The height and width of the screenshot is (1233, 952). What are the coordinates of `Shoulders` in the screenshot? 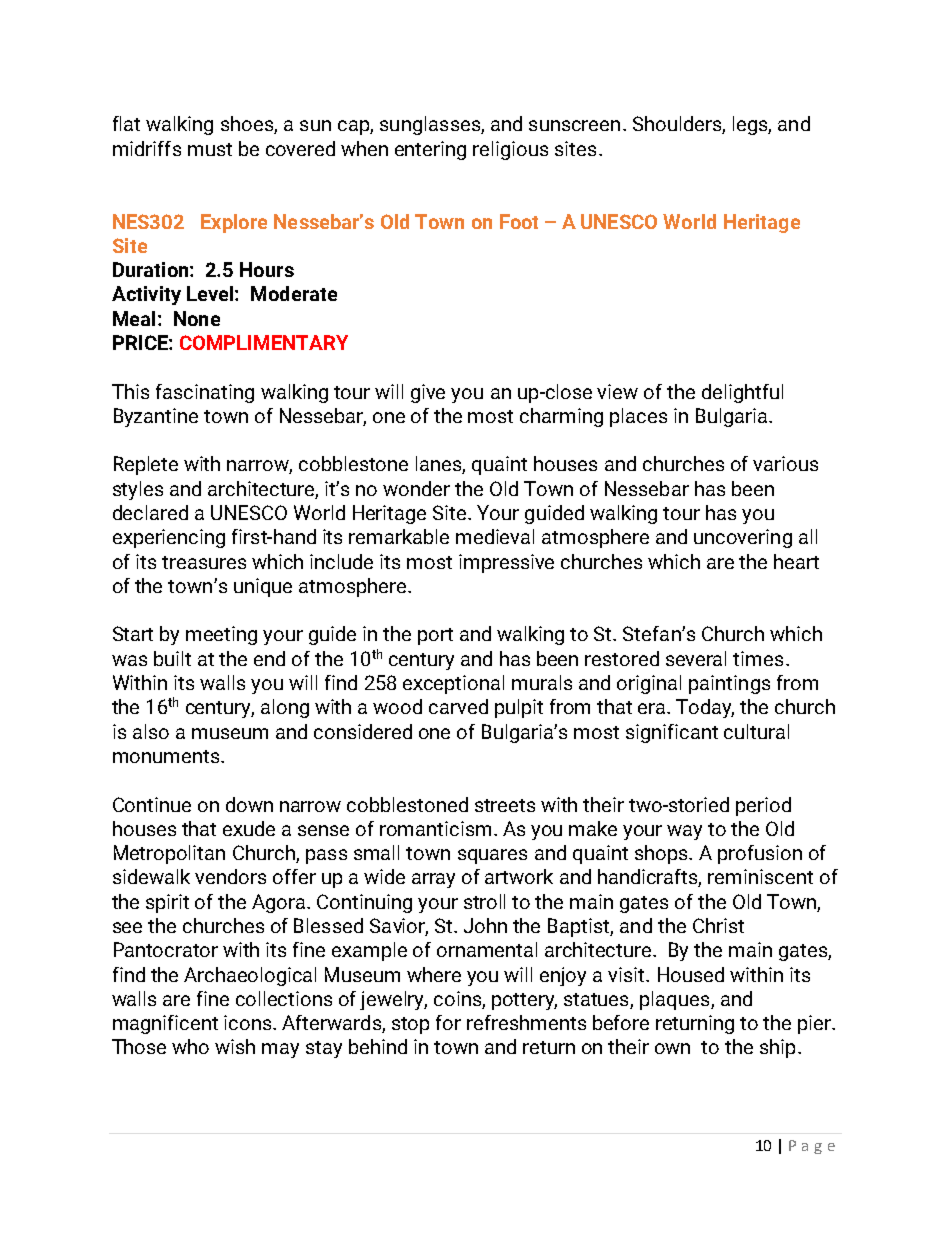 It's located at (678, 125).
